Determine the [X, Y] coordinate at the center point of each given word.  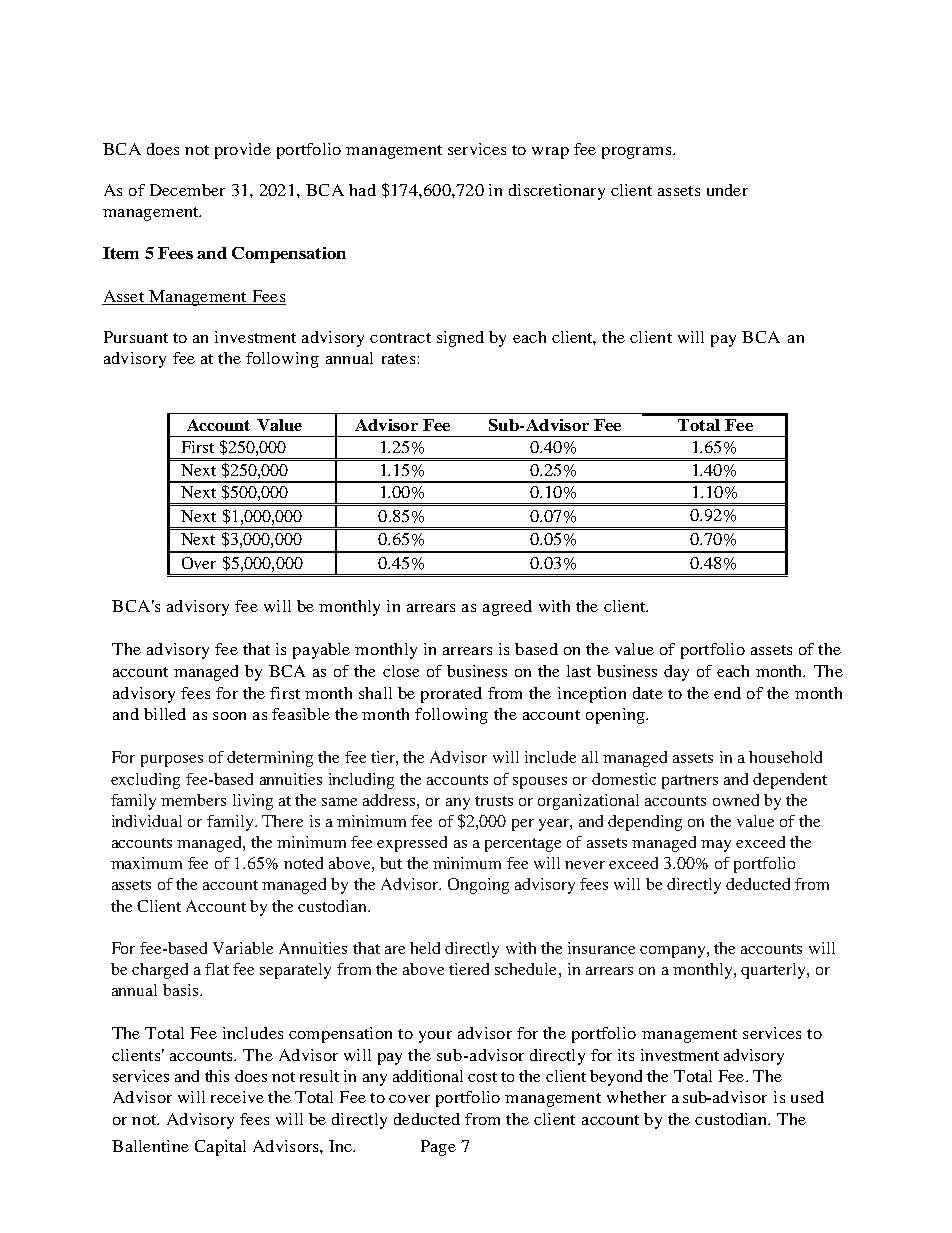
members [193, 800]
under [727, 190]
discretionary [557, 192]
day [676, 673]
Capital [220, 1148]
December [187, 190]
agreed [507, 608]
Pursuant [136, 337]
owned [736, 800]
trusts [494, 801]
